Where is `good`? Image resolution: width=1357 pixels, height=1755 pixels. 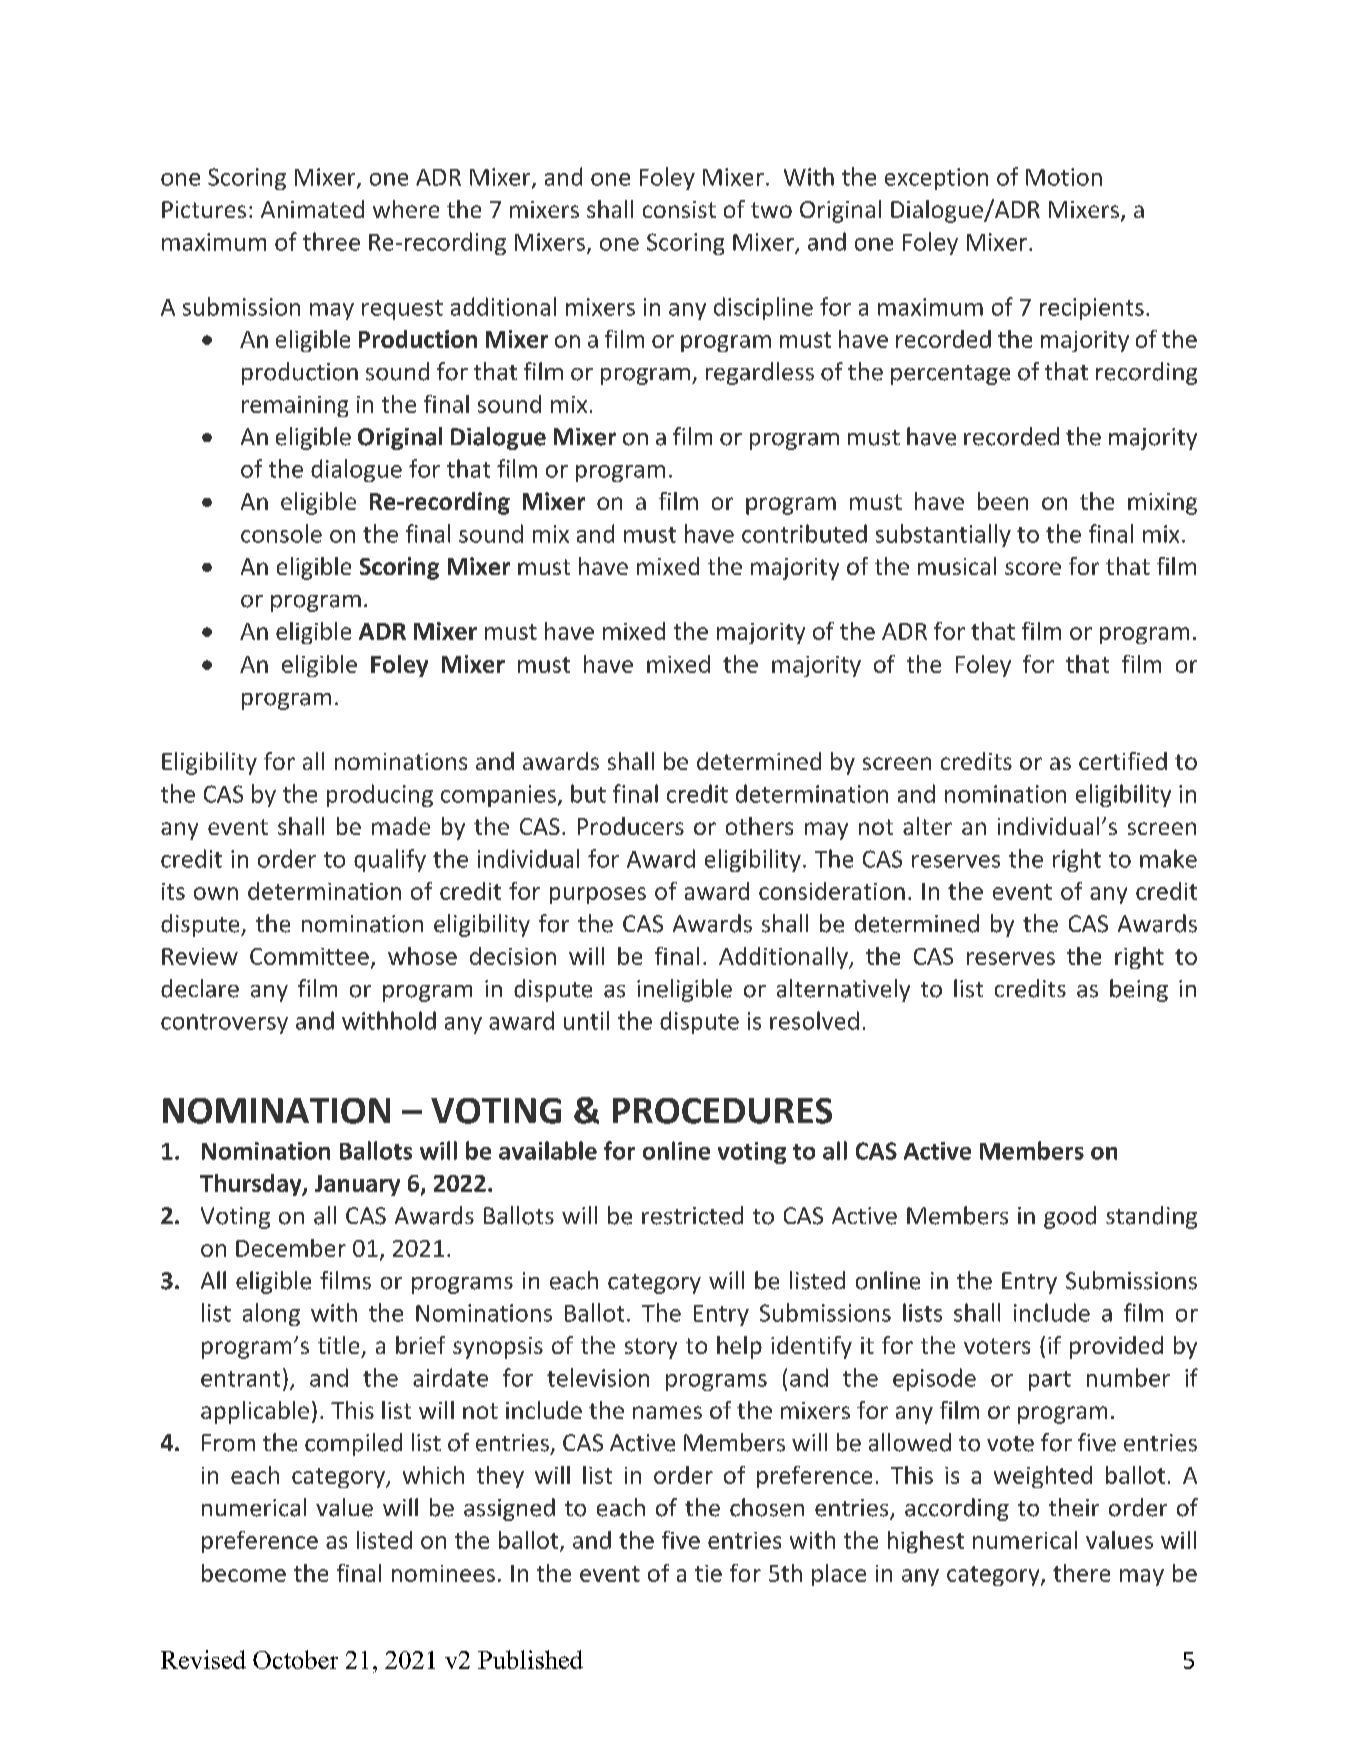 good is located at coordinates (1070, 1217).
